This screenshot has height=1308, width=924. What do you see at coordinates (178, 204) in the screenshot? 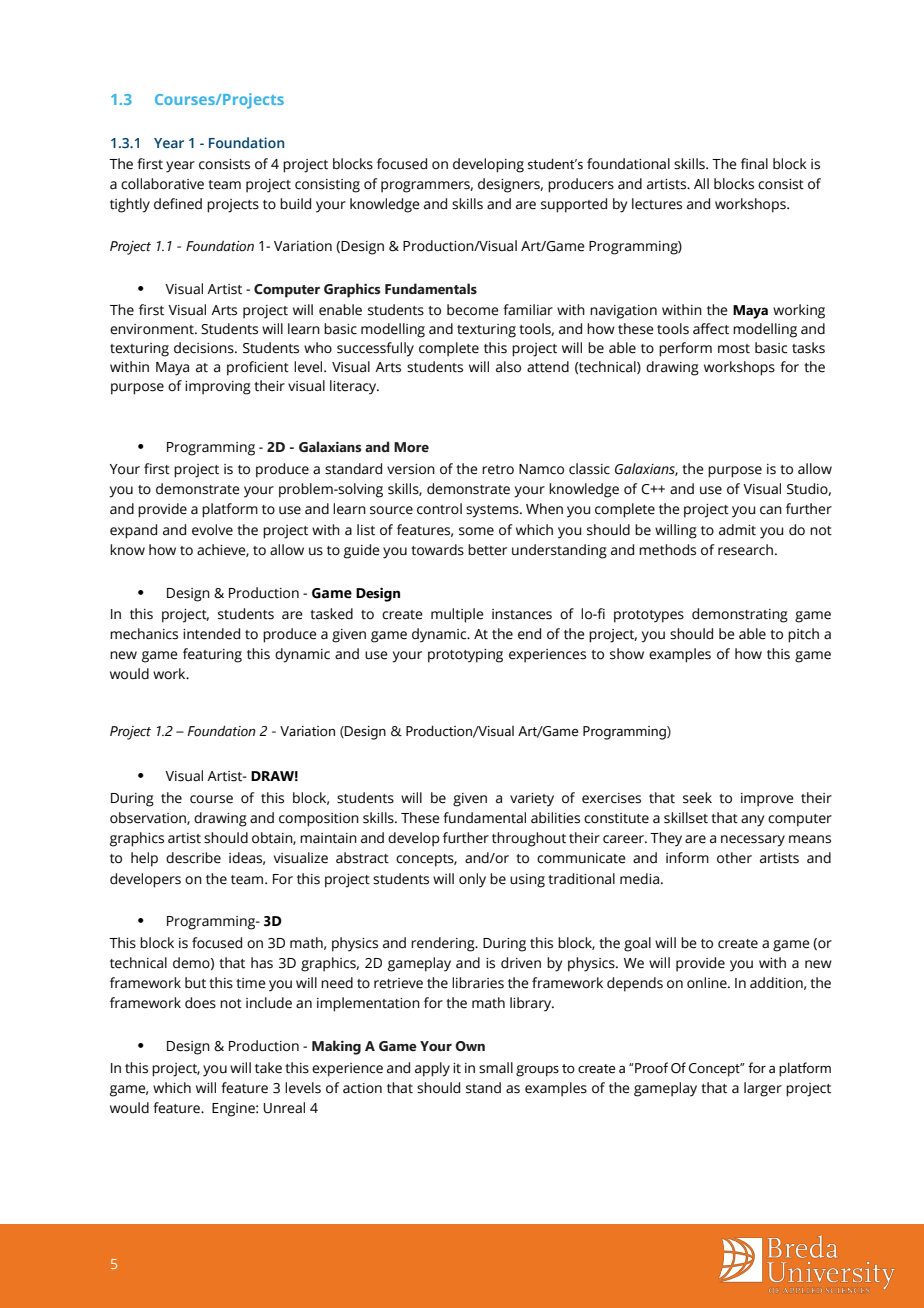
I see `defined` at bounding box center [178, 204].
